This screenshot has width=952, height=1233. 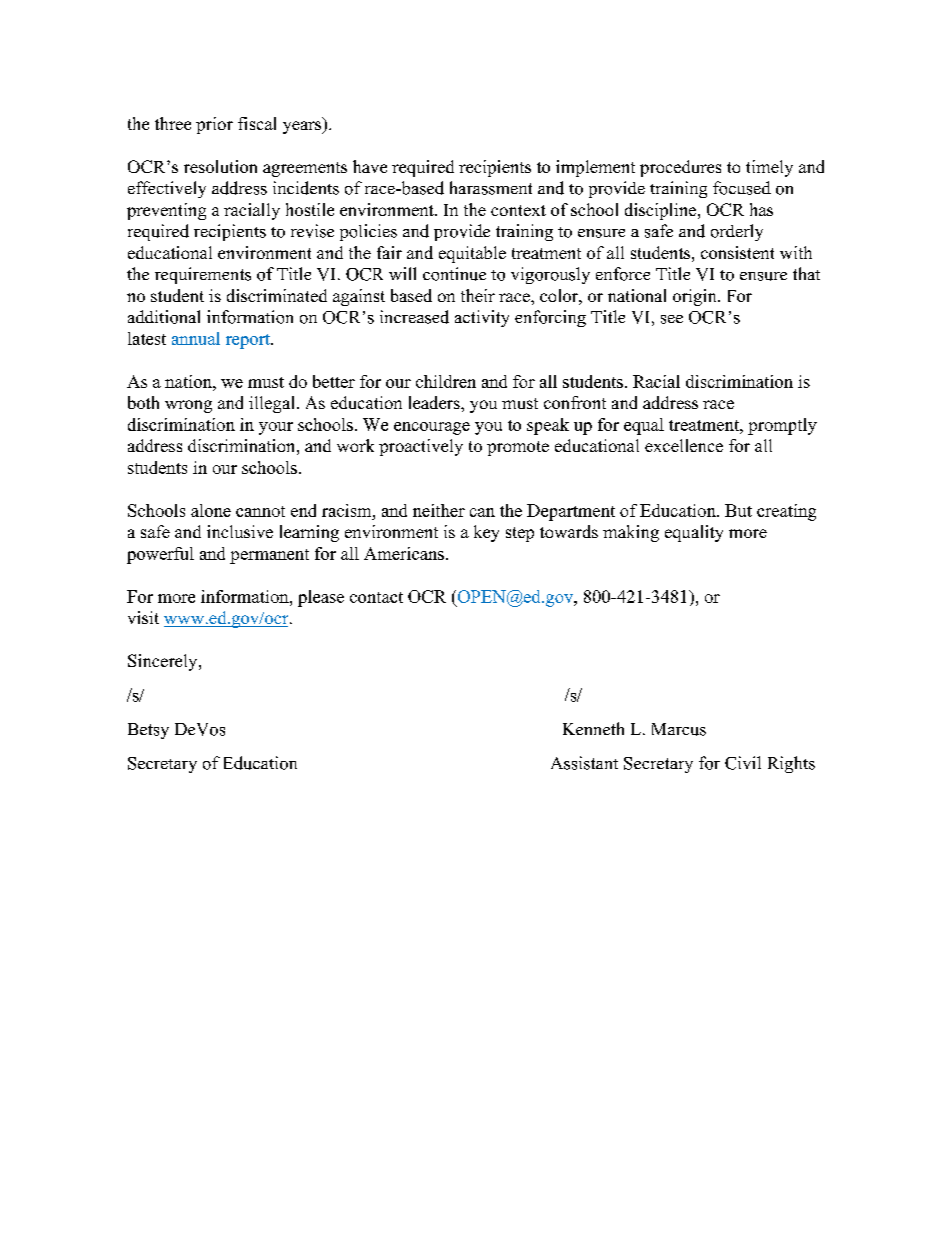 What do you see at coordinates (518, 448) in the screenshot?
I see `promote` at bounding box center [518, 448].
